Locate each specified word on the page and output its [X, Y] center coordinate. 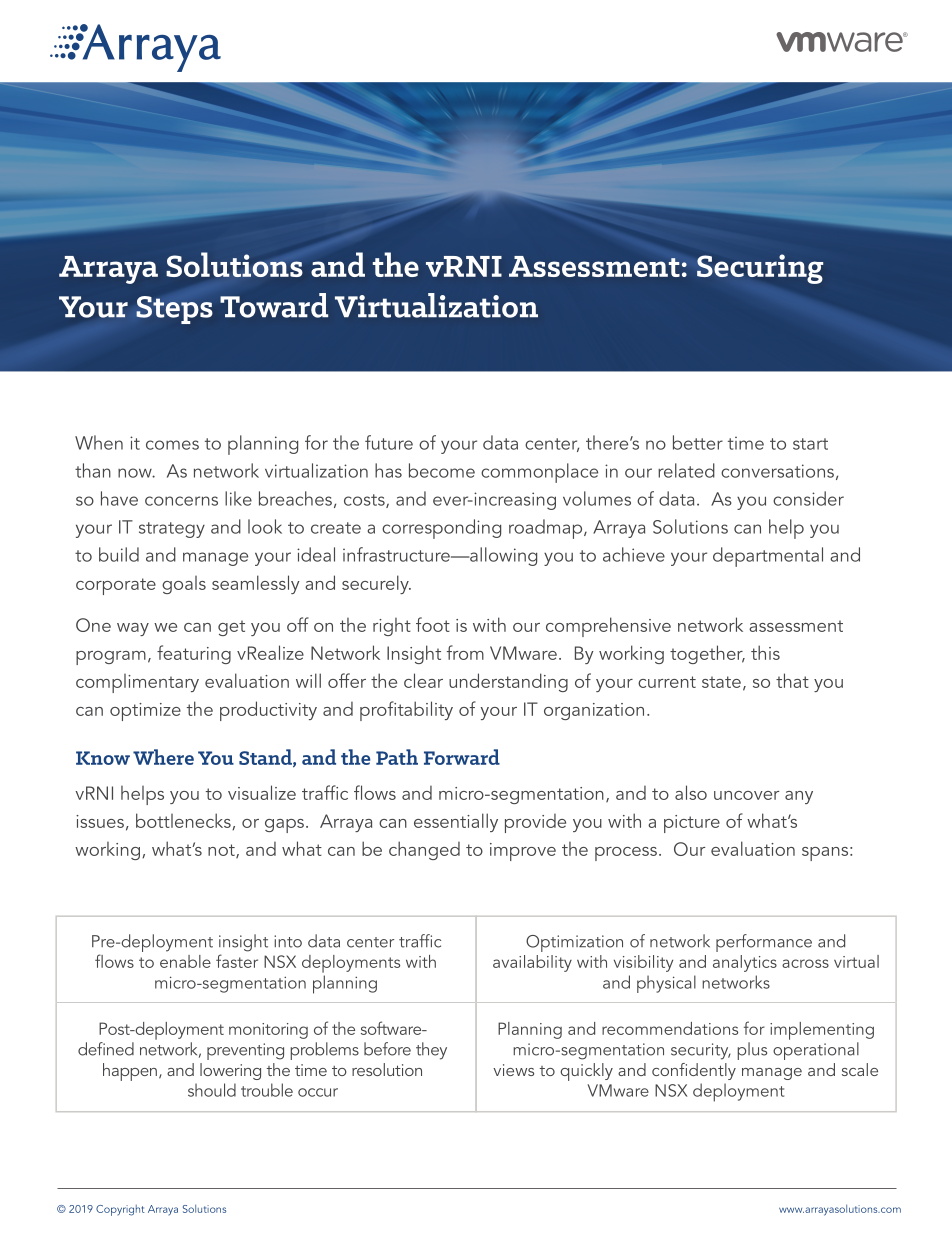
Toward [274, 305]
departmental [768, 557]
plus [752, 1051]
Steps [174, 310]
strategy [172, 530]
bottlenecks [184, 821]
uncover [746, 795]
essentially [456, 822]
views [513, 1070]
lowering [230, 1071]
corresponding [441, 529]
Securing [760, 269]
